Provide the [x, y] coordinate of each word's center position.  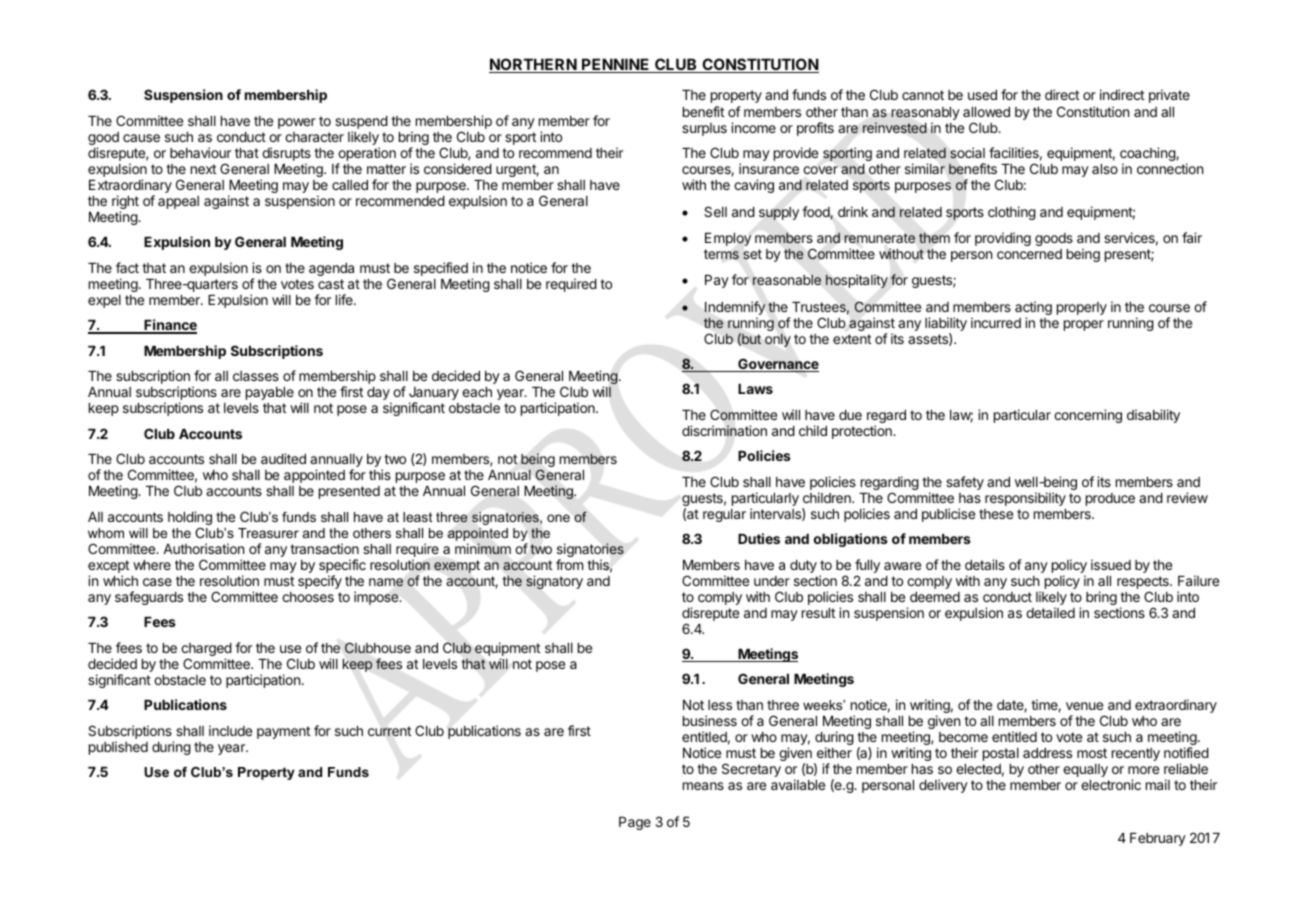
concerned [1029, 254]
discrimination [724, 430]
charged [206, 651]
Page [635, 823]
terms [721, 254]
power [297, 123]
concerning [1088, 416]
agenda [331, 269]
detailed [1050, 612]
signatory [554, 582]
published [118, 748]
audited [283, 458]
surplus [704, 129]
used [982, 95]
